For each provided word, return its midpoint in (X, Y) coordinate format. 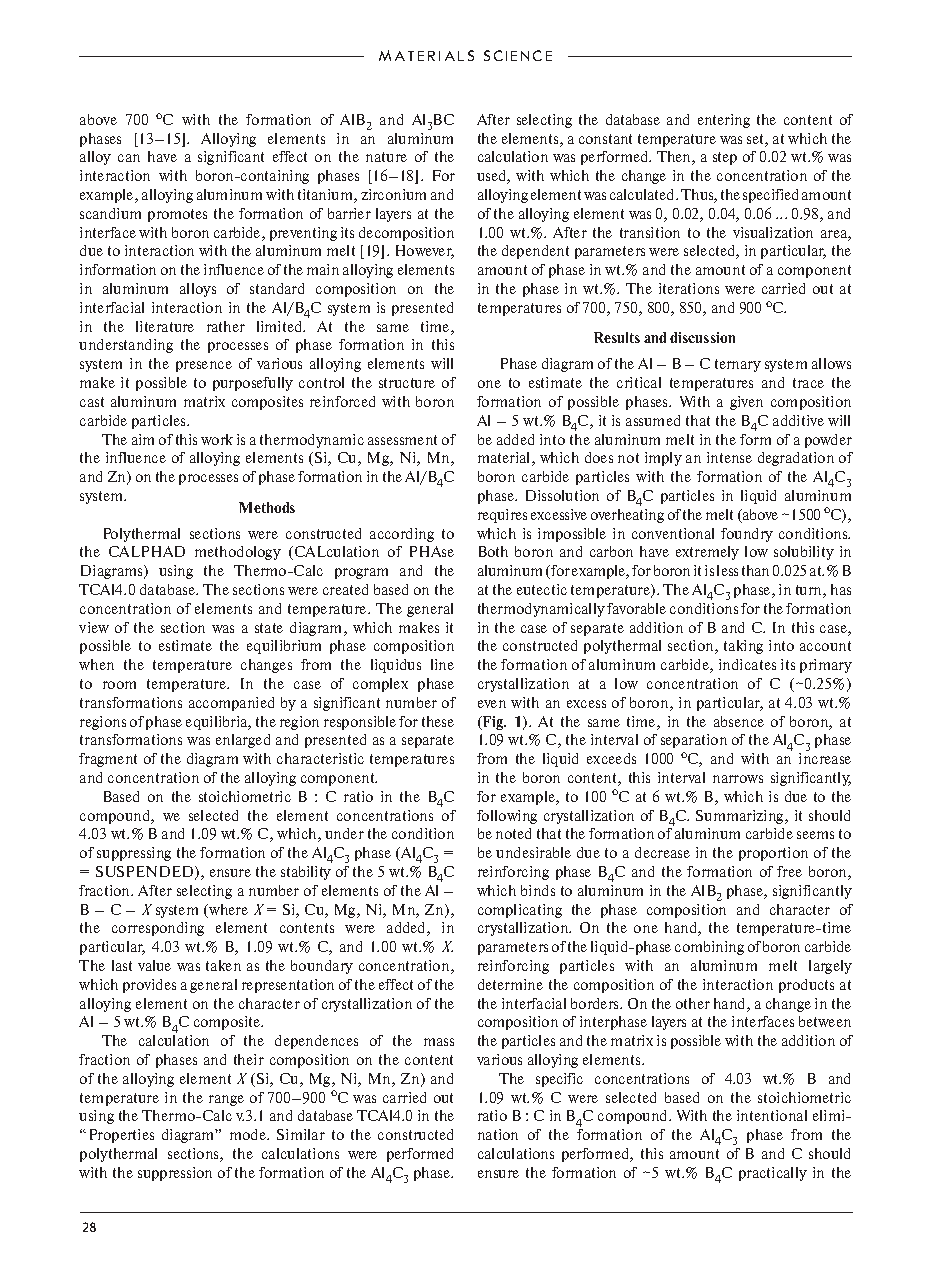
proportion (773, 854)
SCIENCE (518, 55)
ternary (738, 365)
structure (407, 383)
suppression (175, 1174)
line (442, 664)
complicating (520, 911)
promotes (177, 215)
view (94, 627)
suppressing (134, 854)
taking (743, 647)
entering (724, 121)
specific (559, 1080)
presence (204, 366)
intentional (772, 1115)
